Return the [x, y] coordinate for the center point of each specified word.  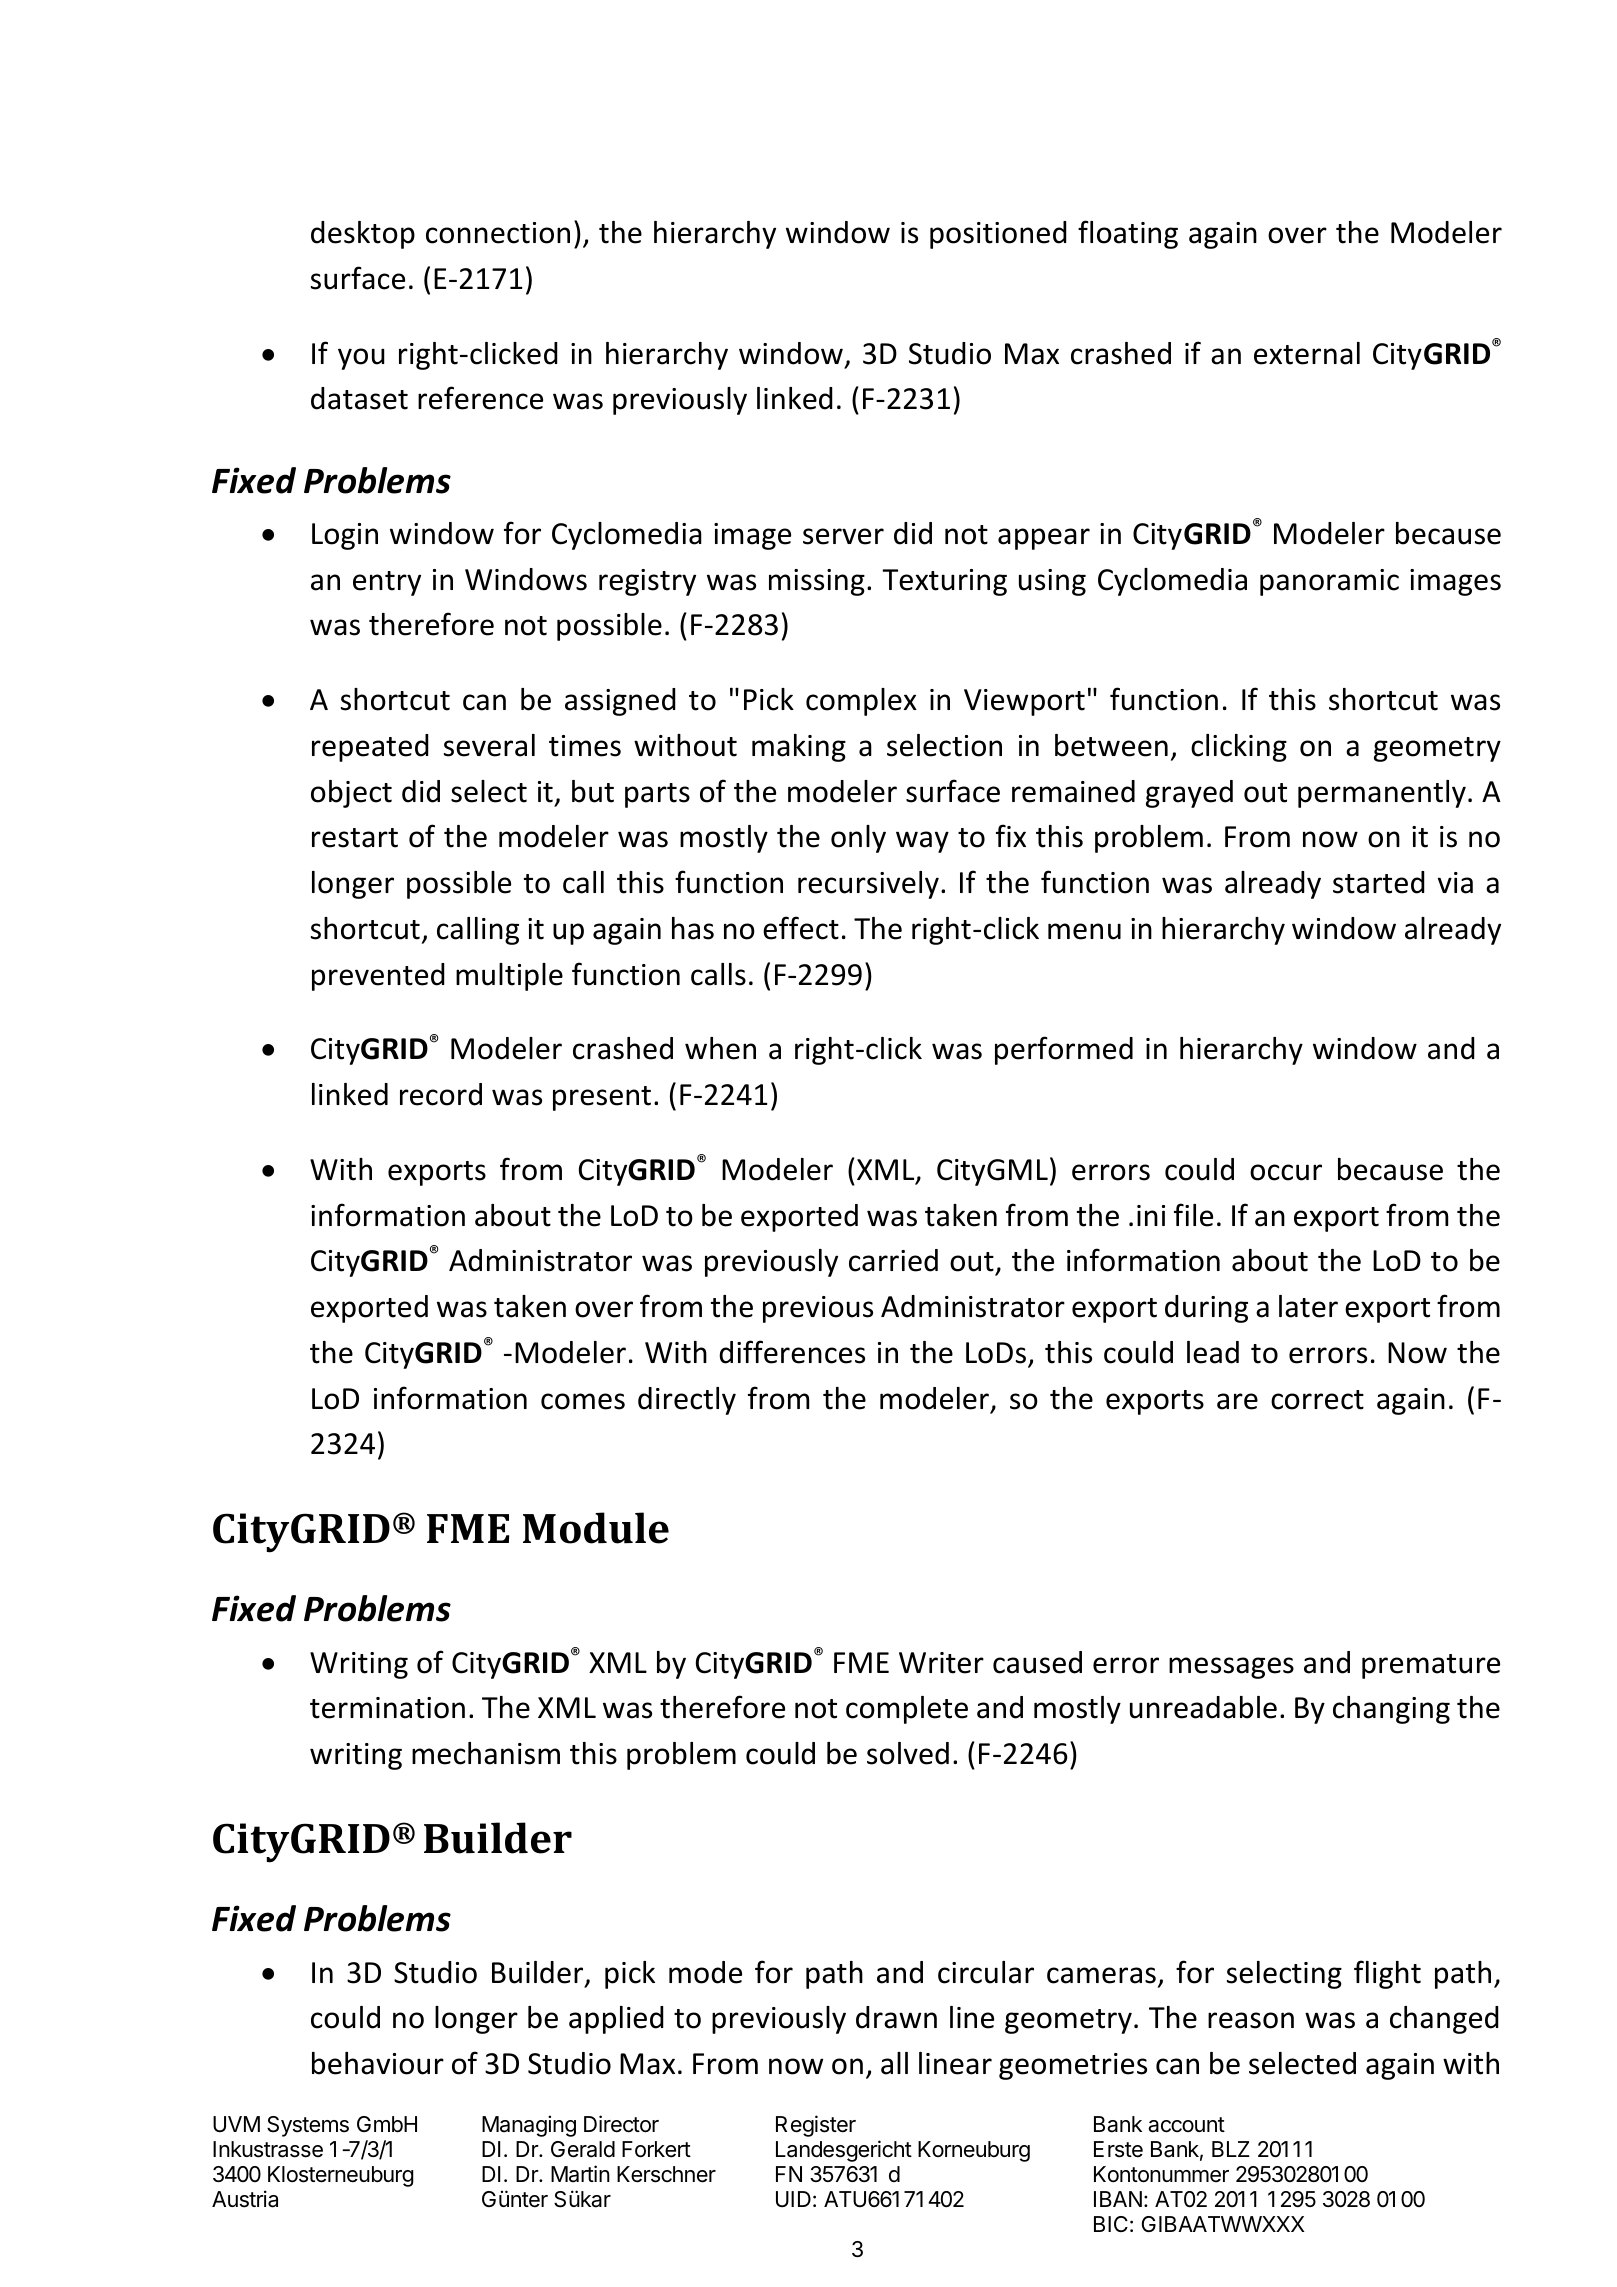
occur [1286, 1172]
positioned [998, 235]
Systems [308, 2126]
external [1307, 353]
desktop [363, 235]
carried [893, 1260]
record [441, 1094]
